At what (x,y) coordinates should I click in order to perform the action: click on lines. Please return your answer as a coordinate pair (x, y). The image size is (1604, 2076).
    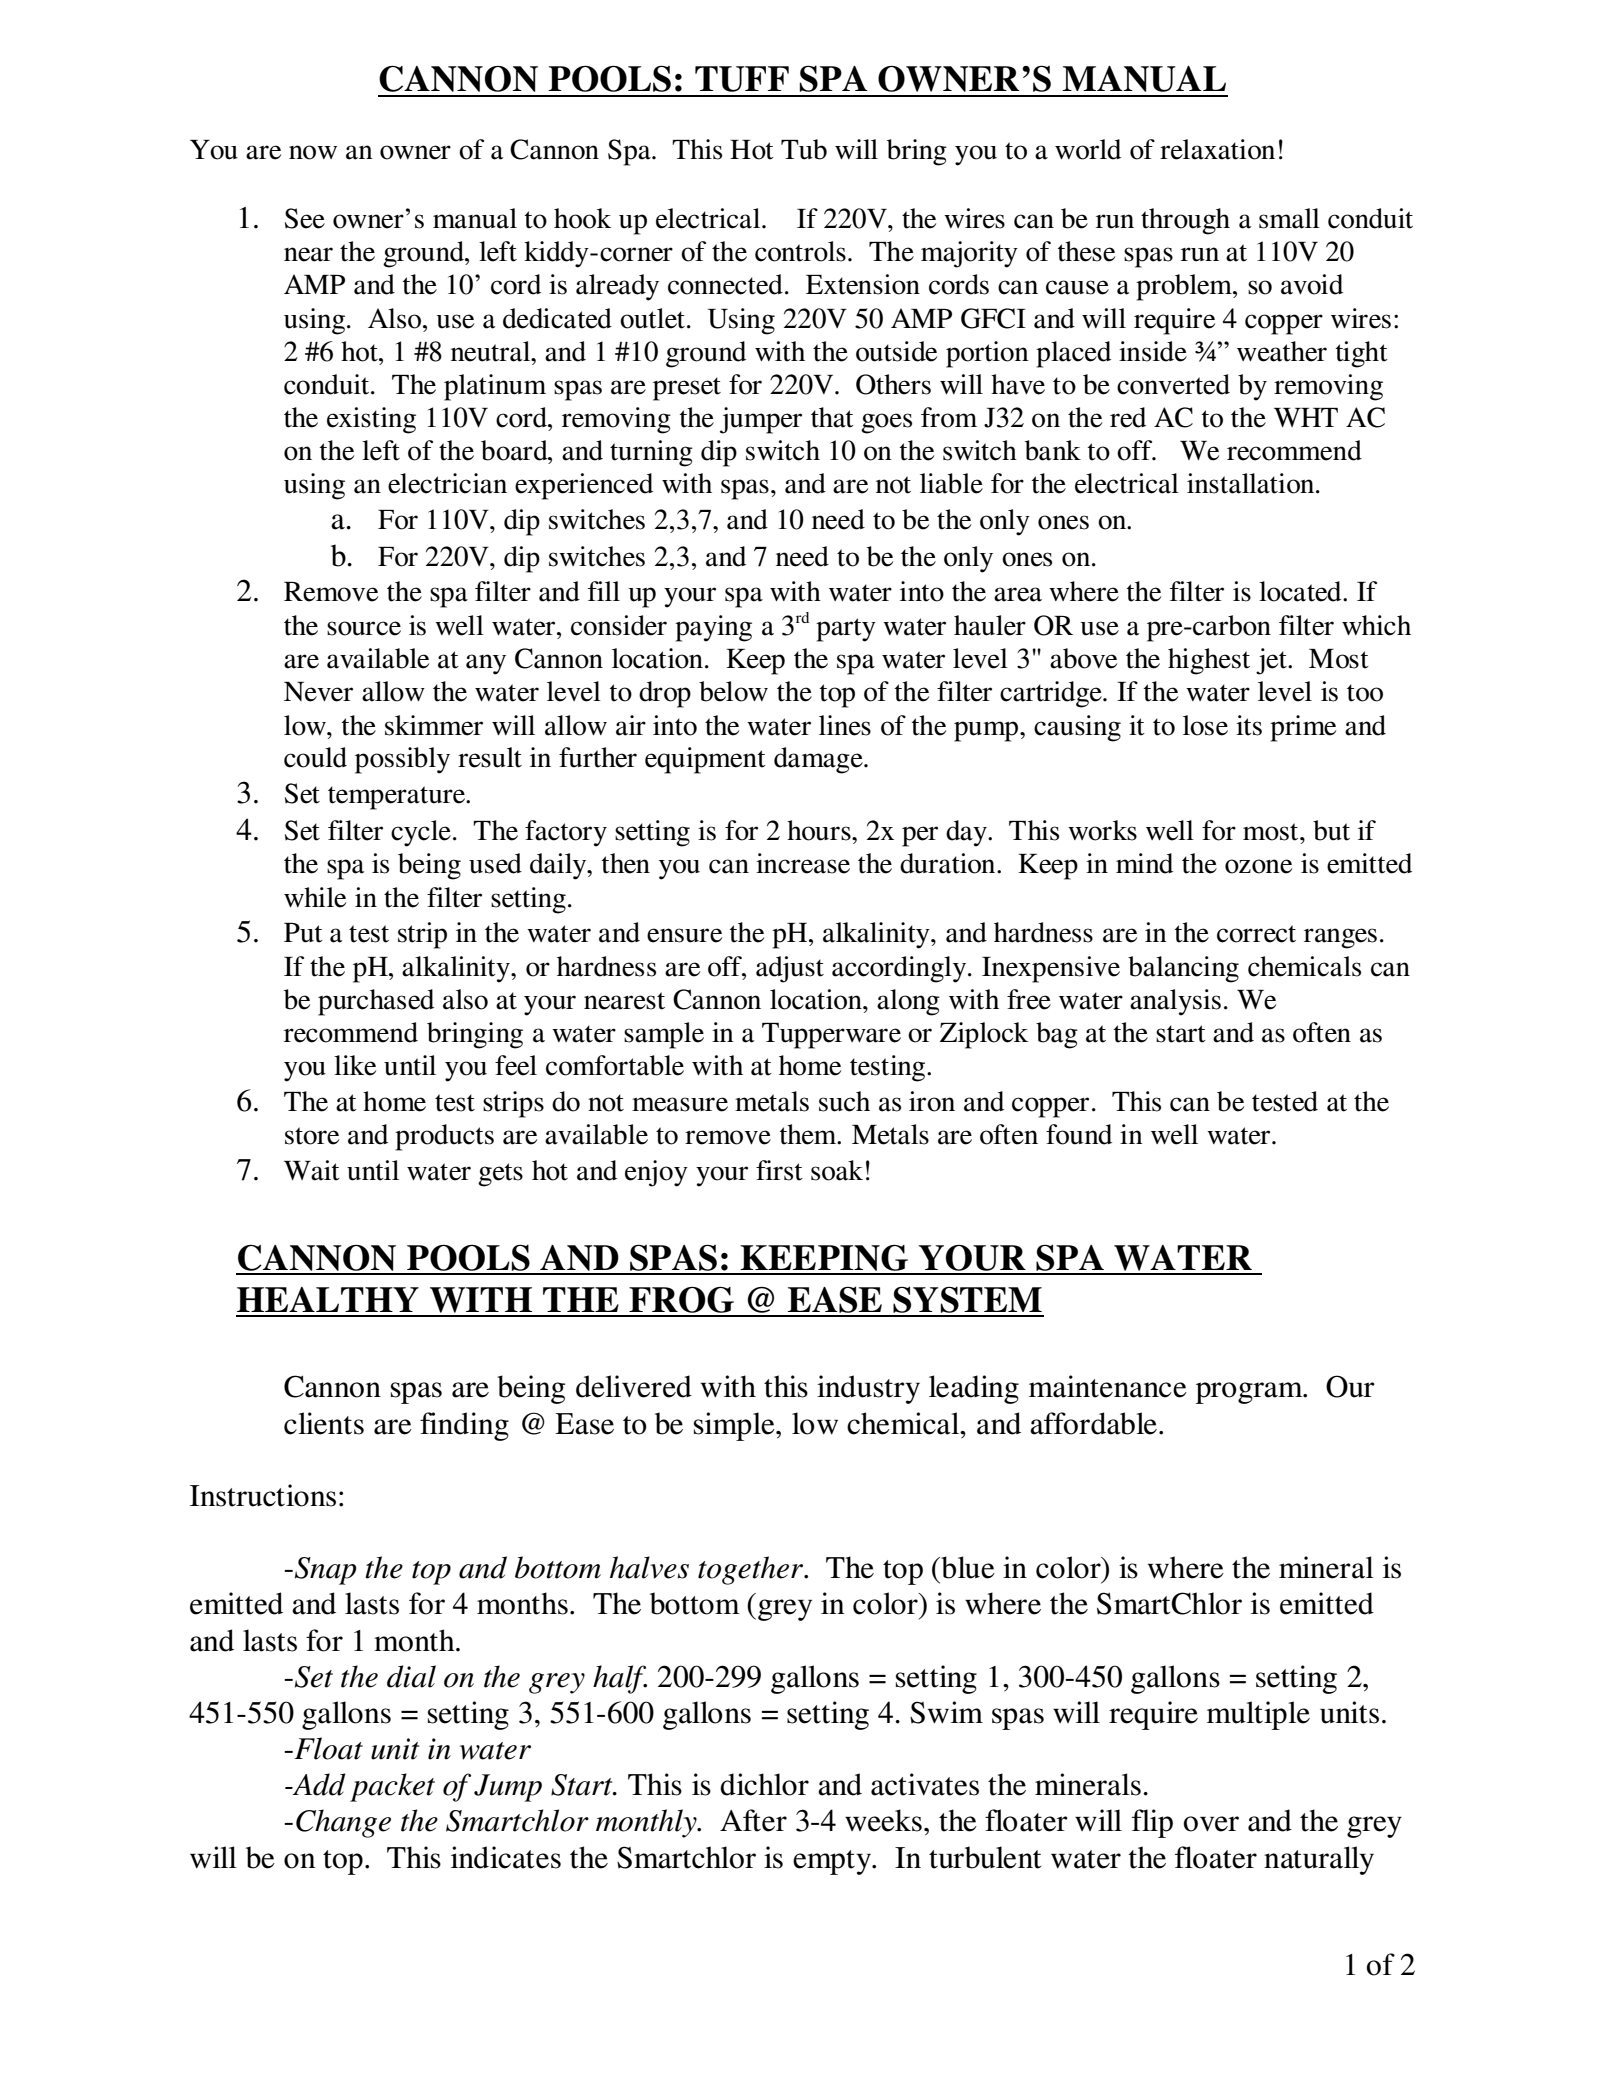
    Looking at the image, I should click on (845, 725).
